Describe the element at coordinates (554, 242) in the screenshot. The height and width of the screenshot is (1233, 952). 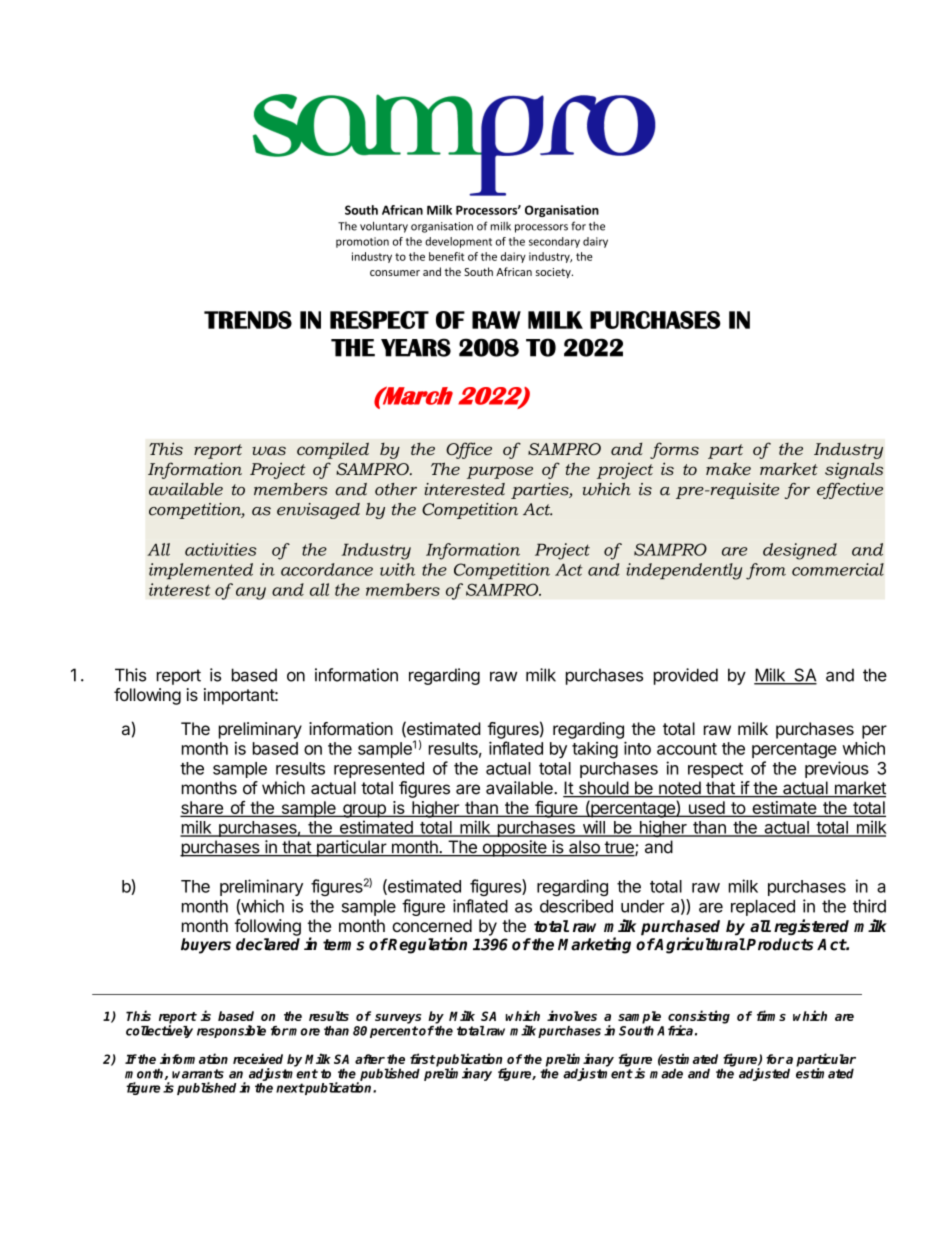
I see `secondary` at that location.
